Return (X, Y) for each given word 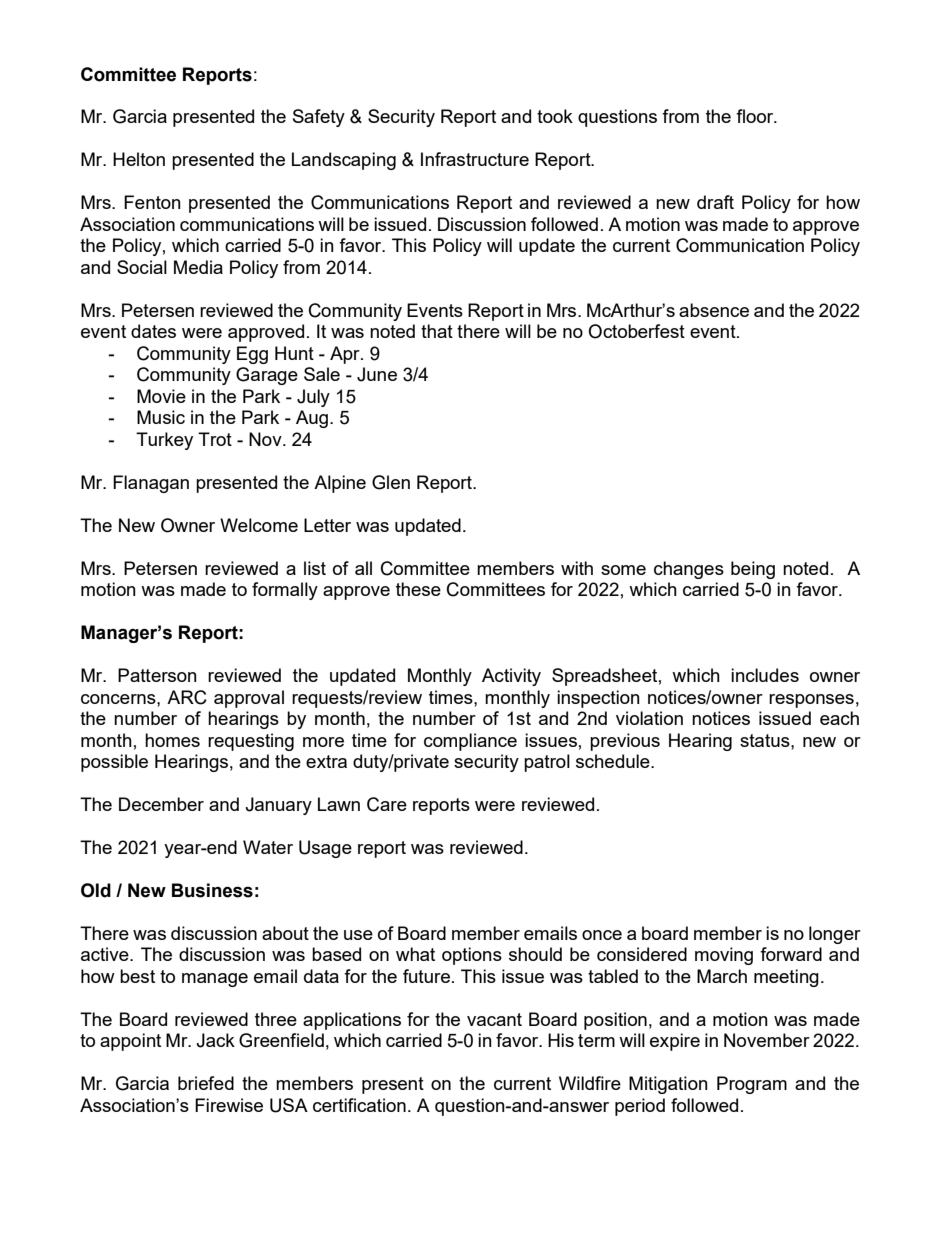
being (753, 570)
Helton (139, 159)
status (766, 740)
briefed (206, 1083)
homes (172, 740)
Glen (391, 482)
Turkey (164, 441)
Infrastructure (475, 159)
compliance (470, 742)
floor (756, 116)
